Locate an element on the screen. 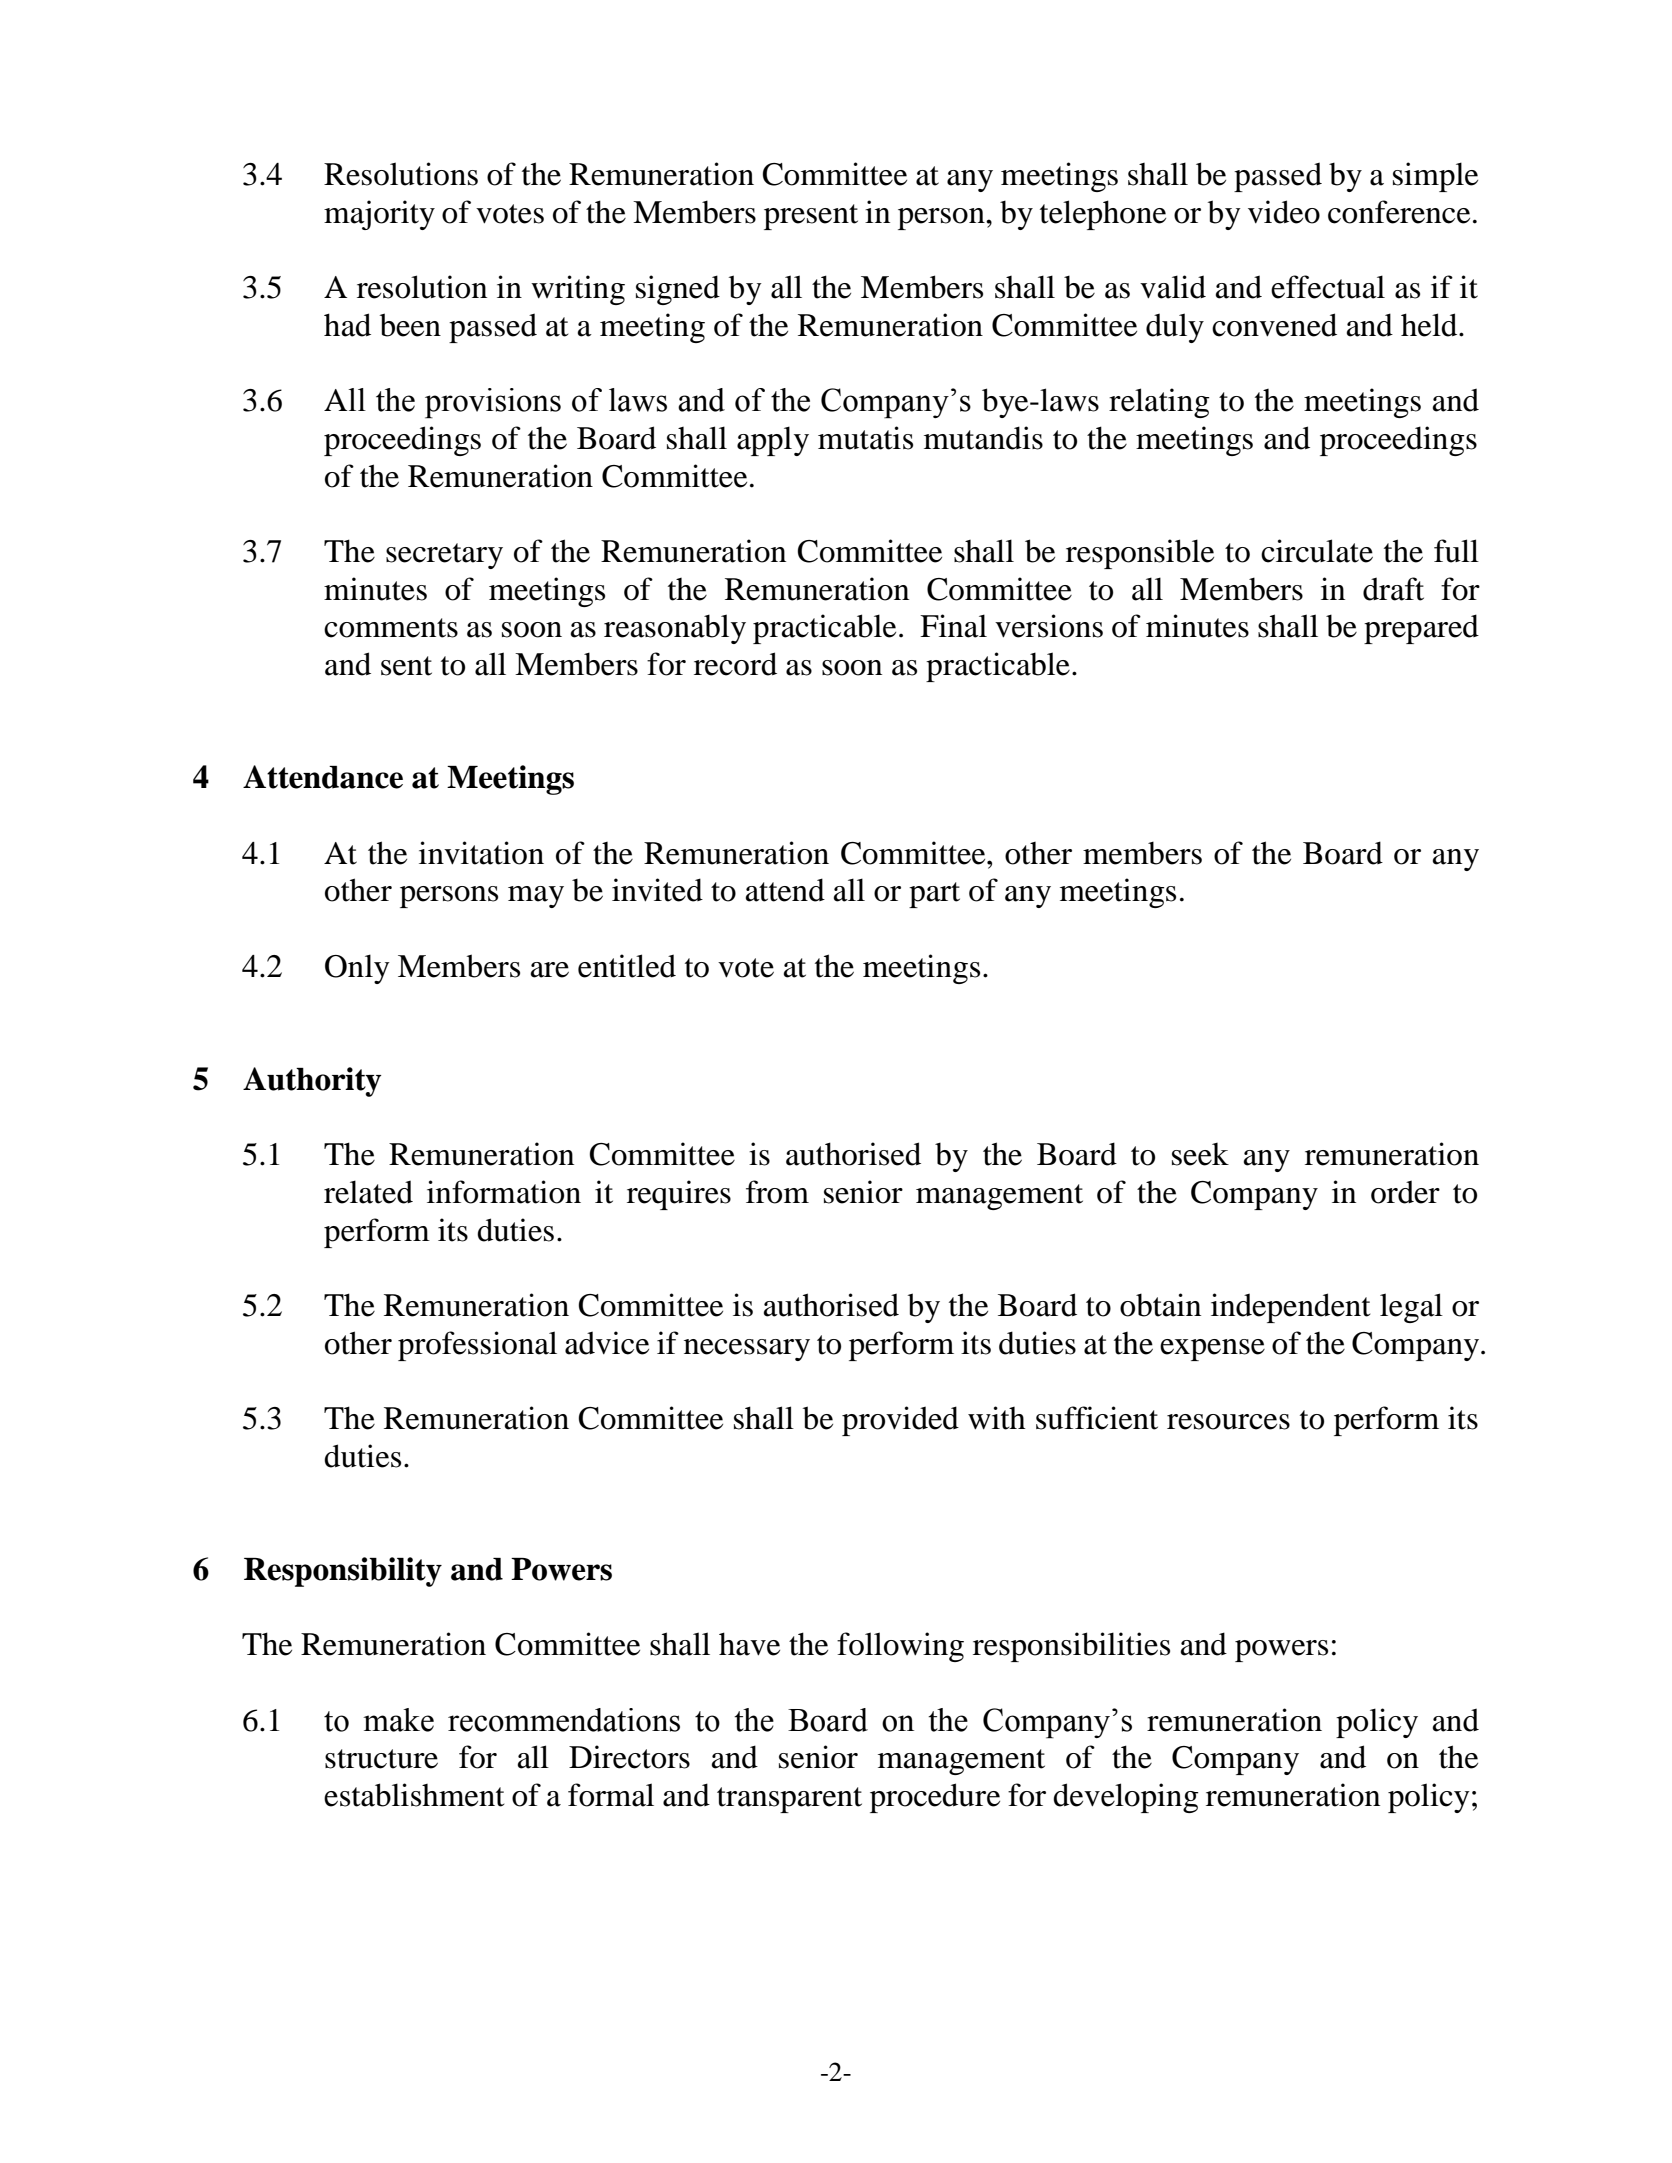 This screenshot has width=1672, height=2163. procedure is located at coordinates (935, 1798).
